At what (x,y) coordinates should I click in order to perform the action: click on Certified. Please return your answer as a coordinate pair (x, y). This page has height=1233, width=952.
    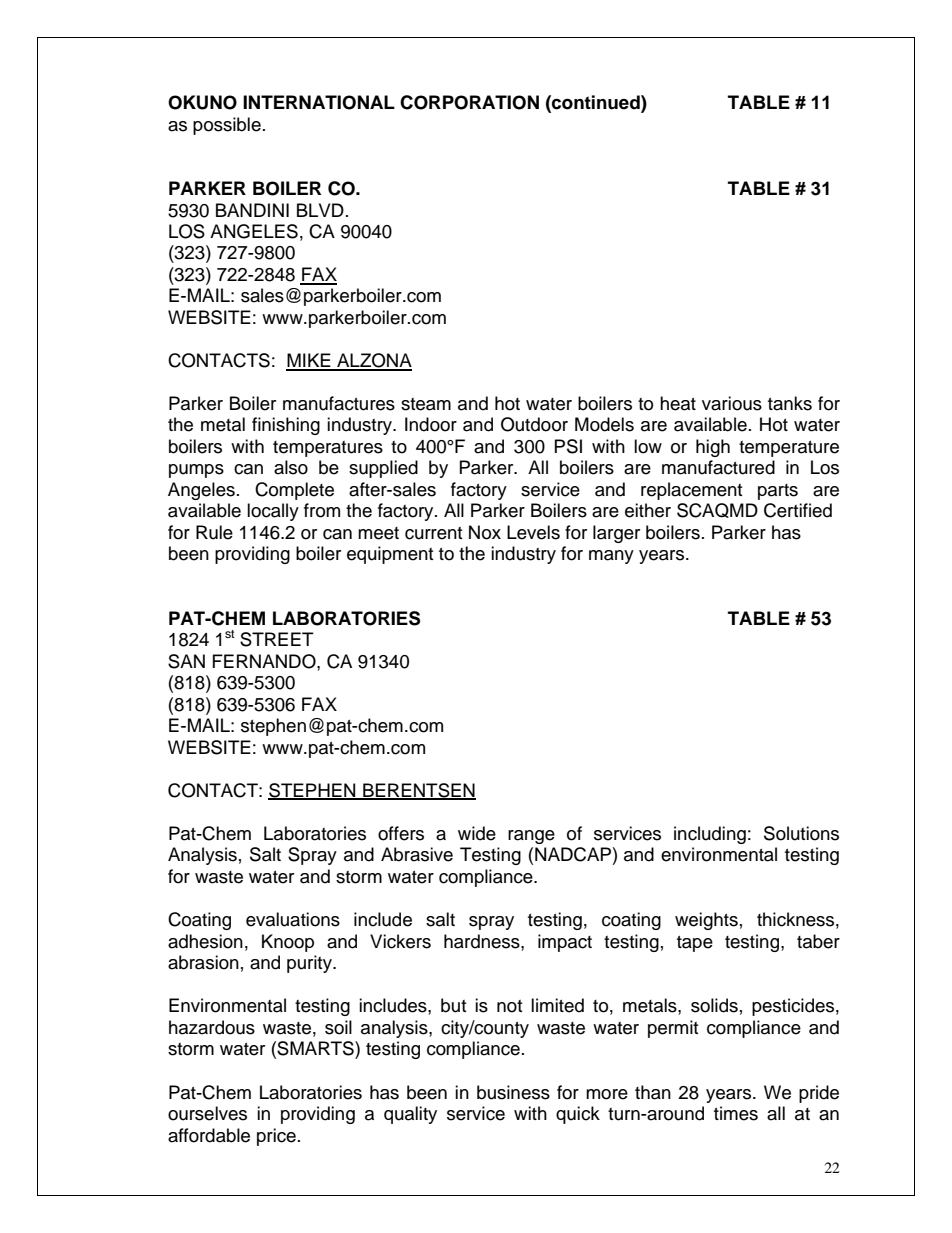
    Looking at the image, I should click on (798, 510).
